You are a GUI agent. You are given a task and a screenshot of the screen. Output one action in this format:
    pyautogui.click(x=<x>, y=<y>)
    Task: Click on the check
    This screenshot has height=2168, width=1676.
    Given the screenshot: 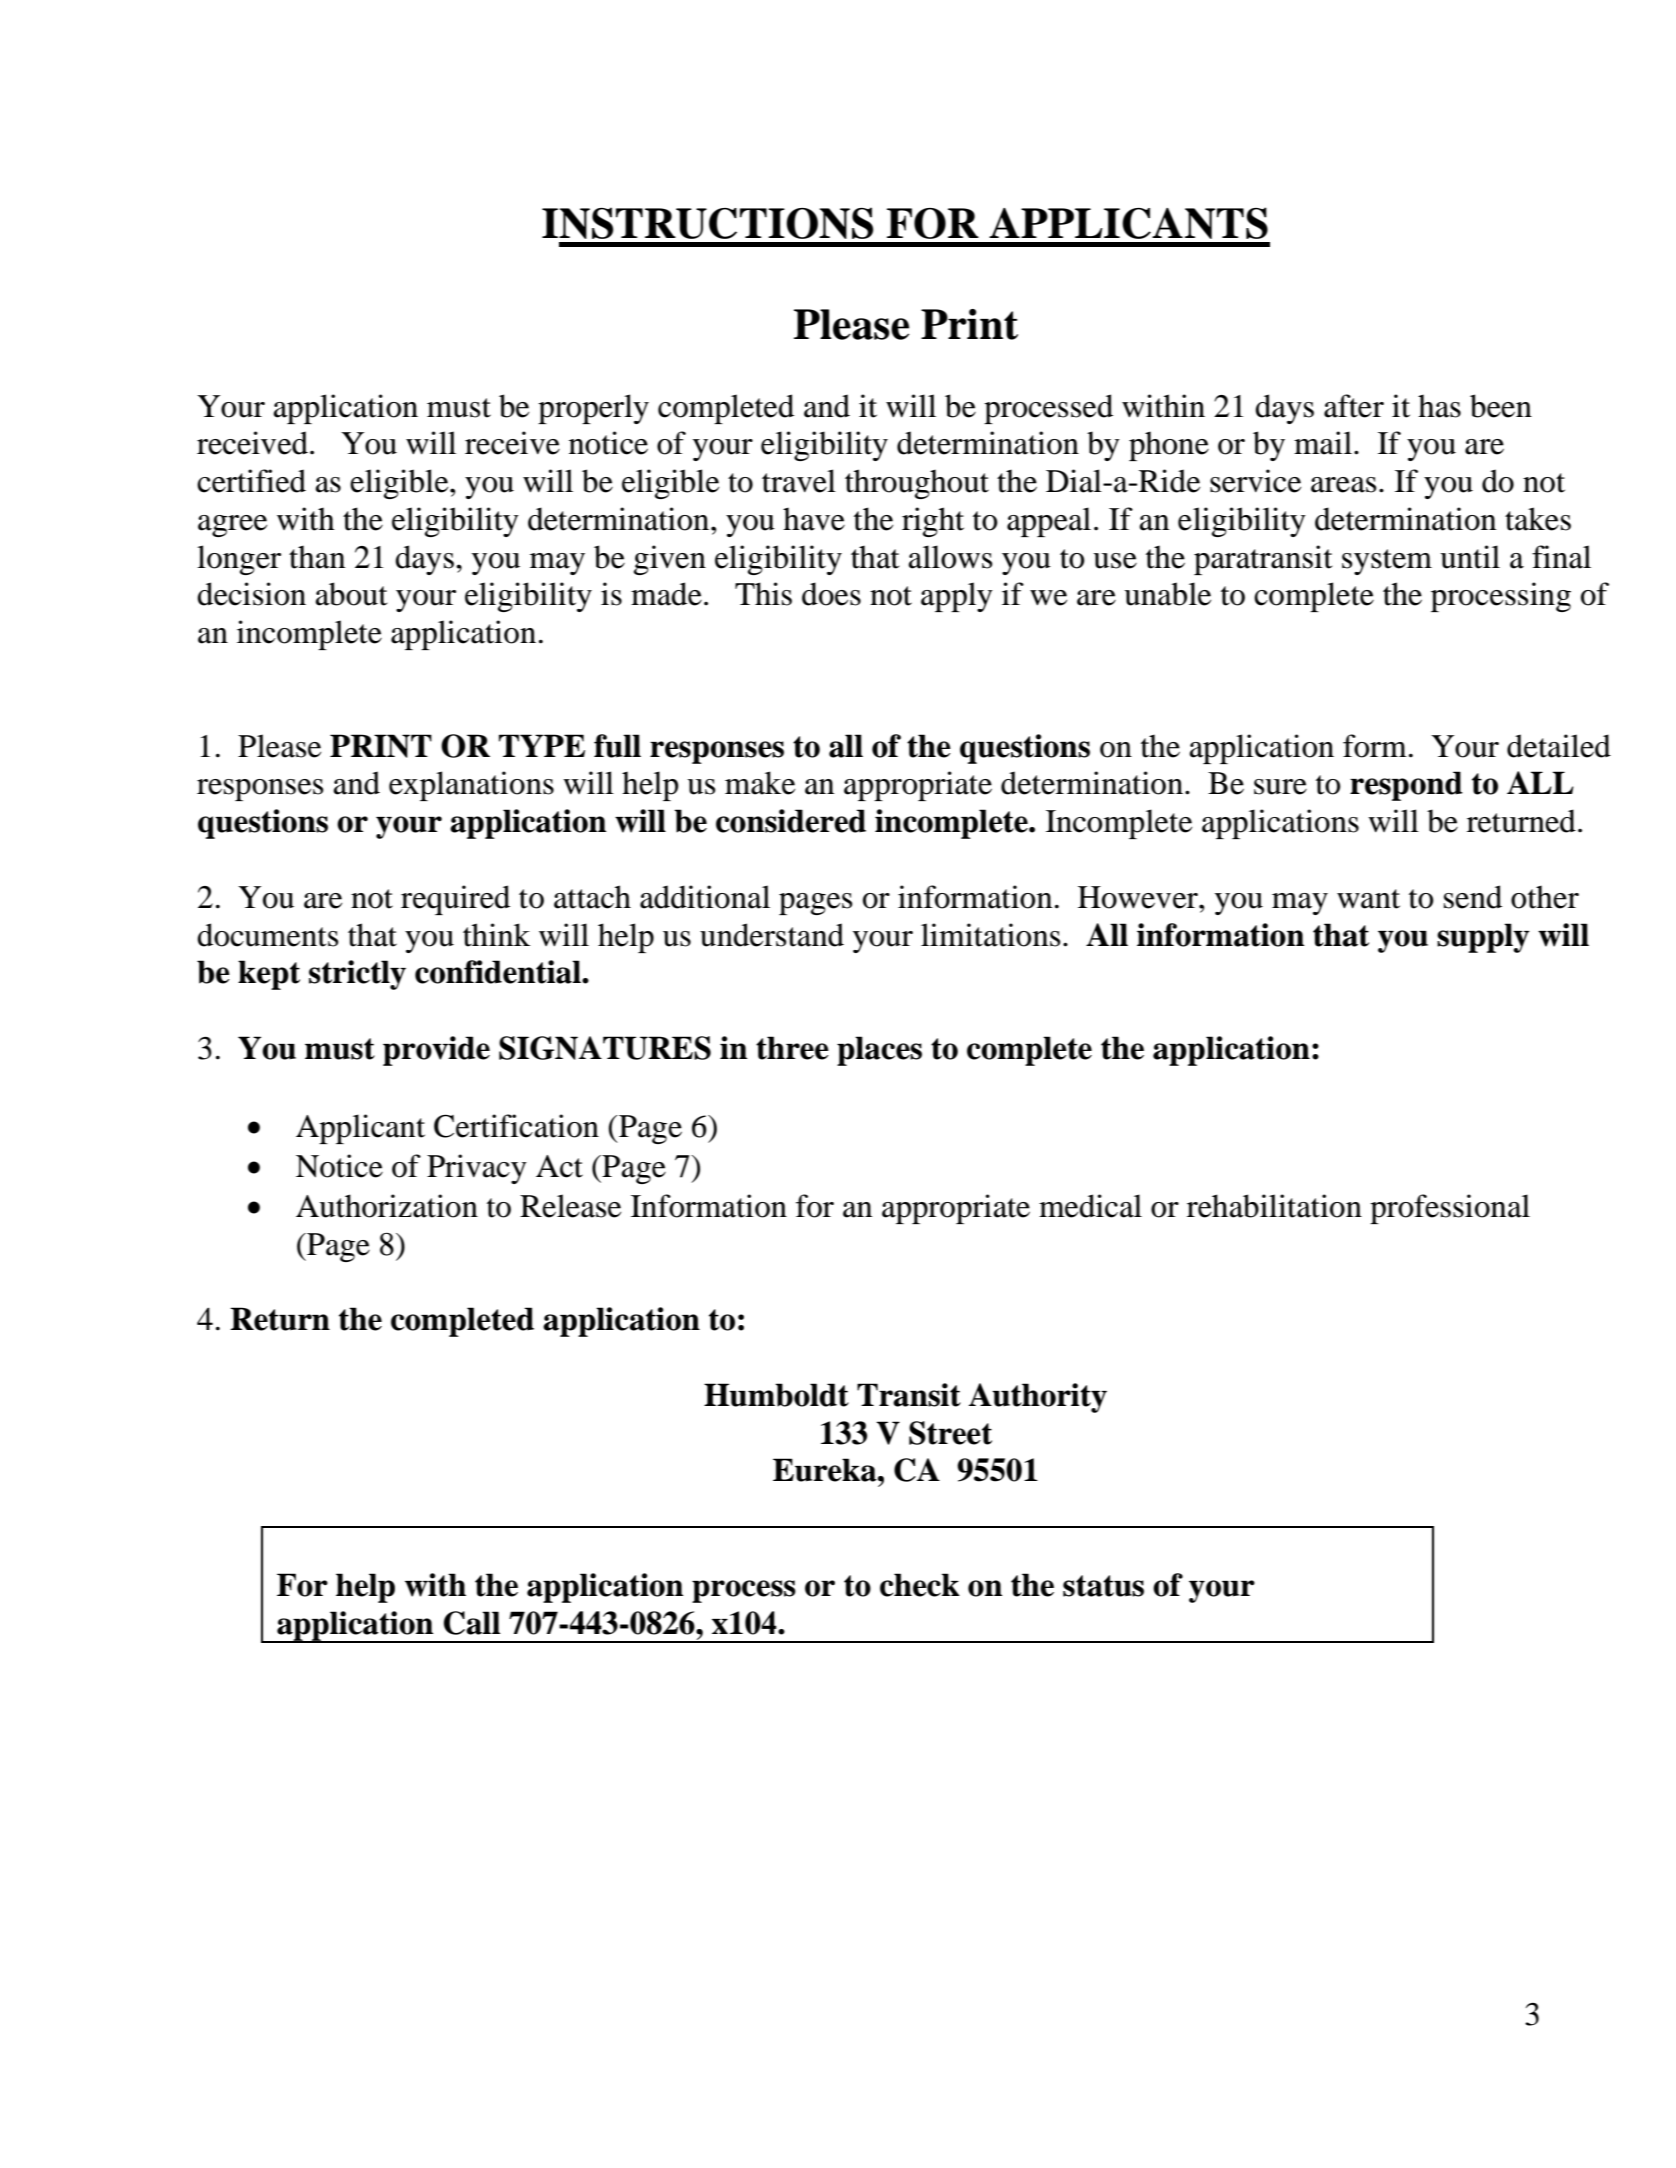 What is the action you would take?
    pyautogui.click(x=920, y=1585)
